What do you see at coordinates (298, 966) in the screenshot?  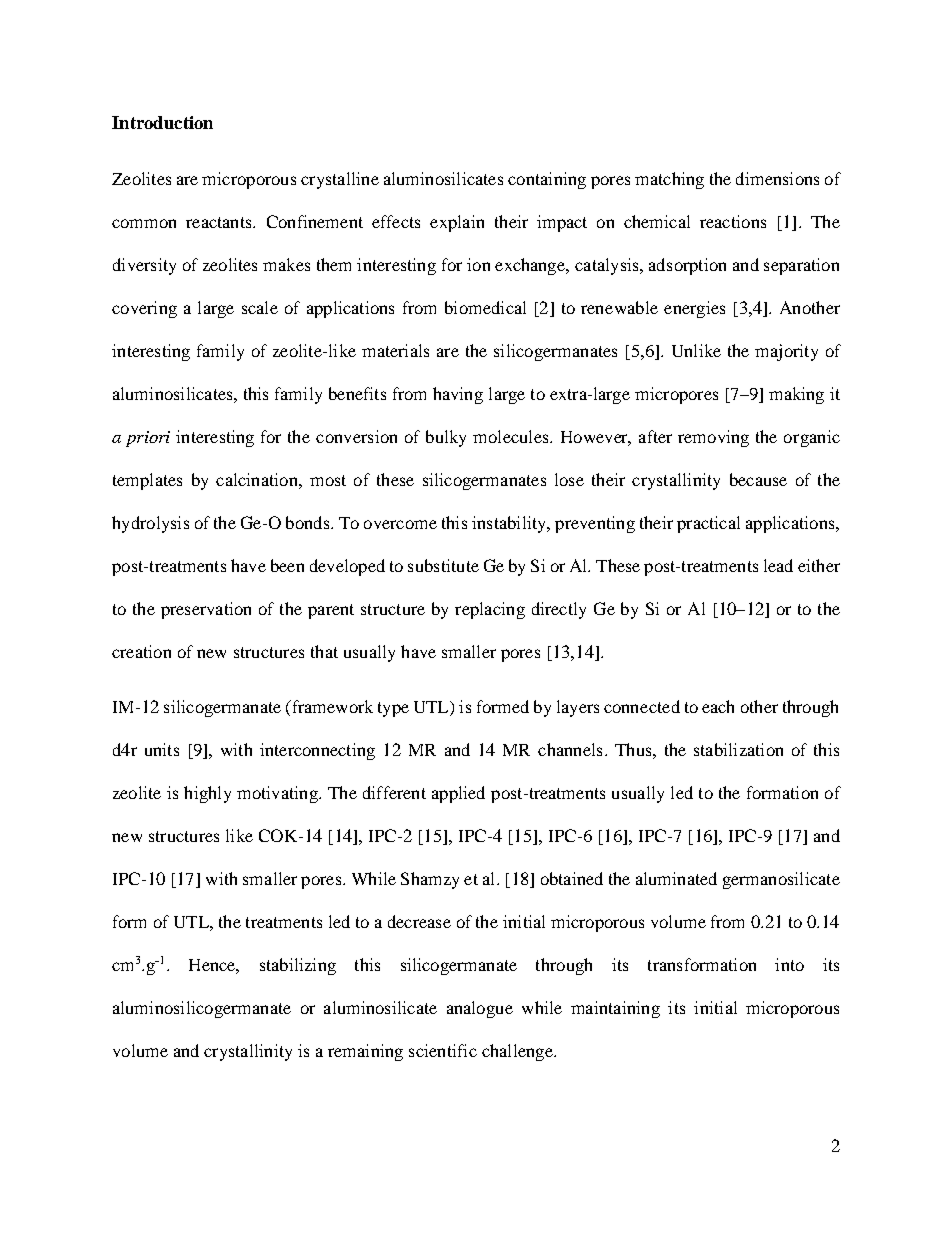 I see `stabilizing` at bounding box center [298, 966].
